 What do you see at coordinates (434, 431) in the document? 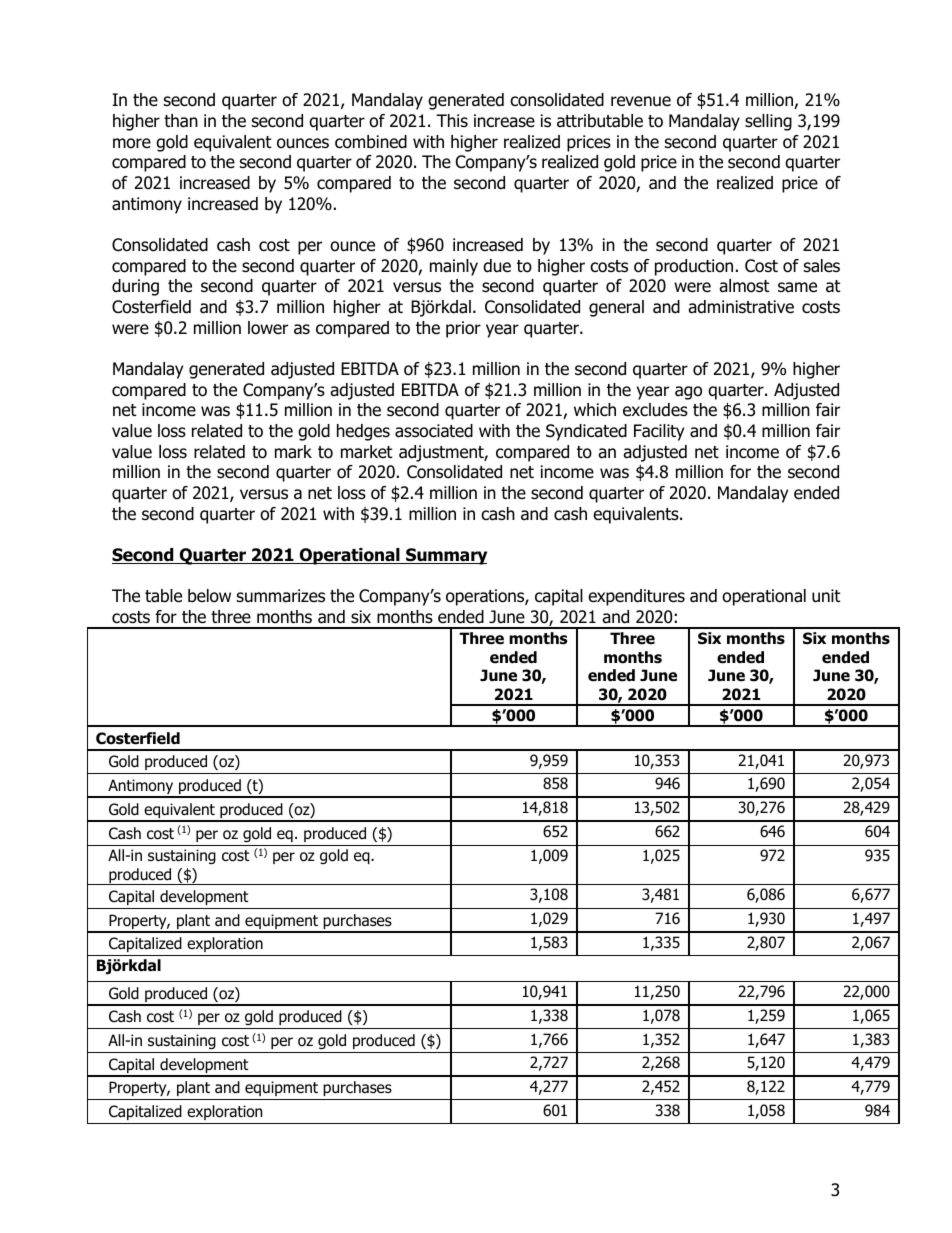
I see `associated` at bounding box center [434, 431].
